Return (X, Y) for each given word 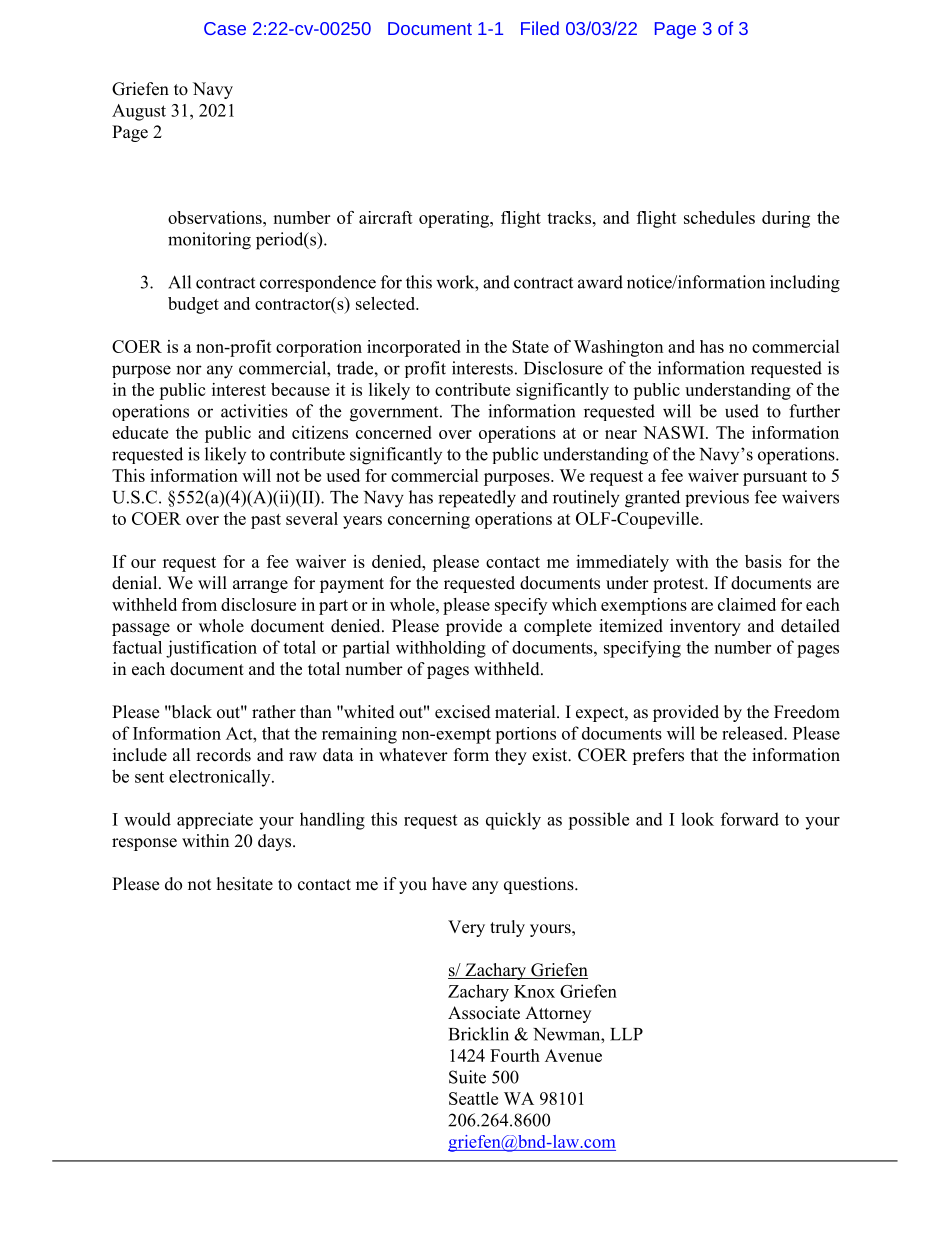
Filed (540, 28)
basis (763, 561)
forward (750, 819)
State (530, 346)
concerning (429, 520)
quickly (513, 821)
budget (193, 305)
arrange (260, 586)
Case (225, 28)
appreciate (215, 820)
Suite (467, 1077)
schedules (719, 217)
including (805, 284)
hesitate (245, 884)
